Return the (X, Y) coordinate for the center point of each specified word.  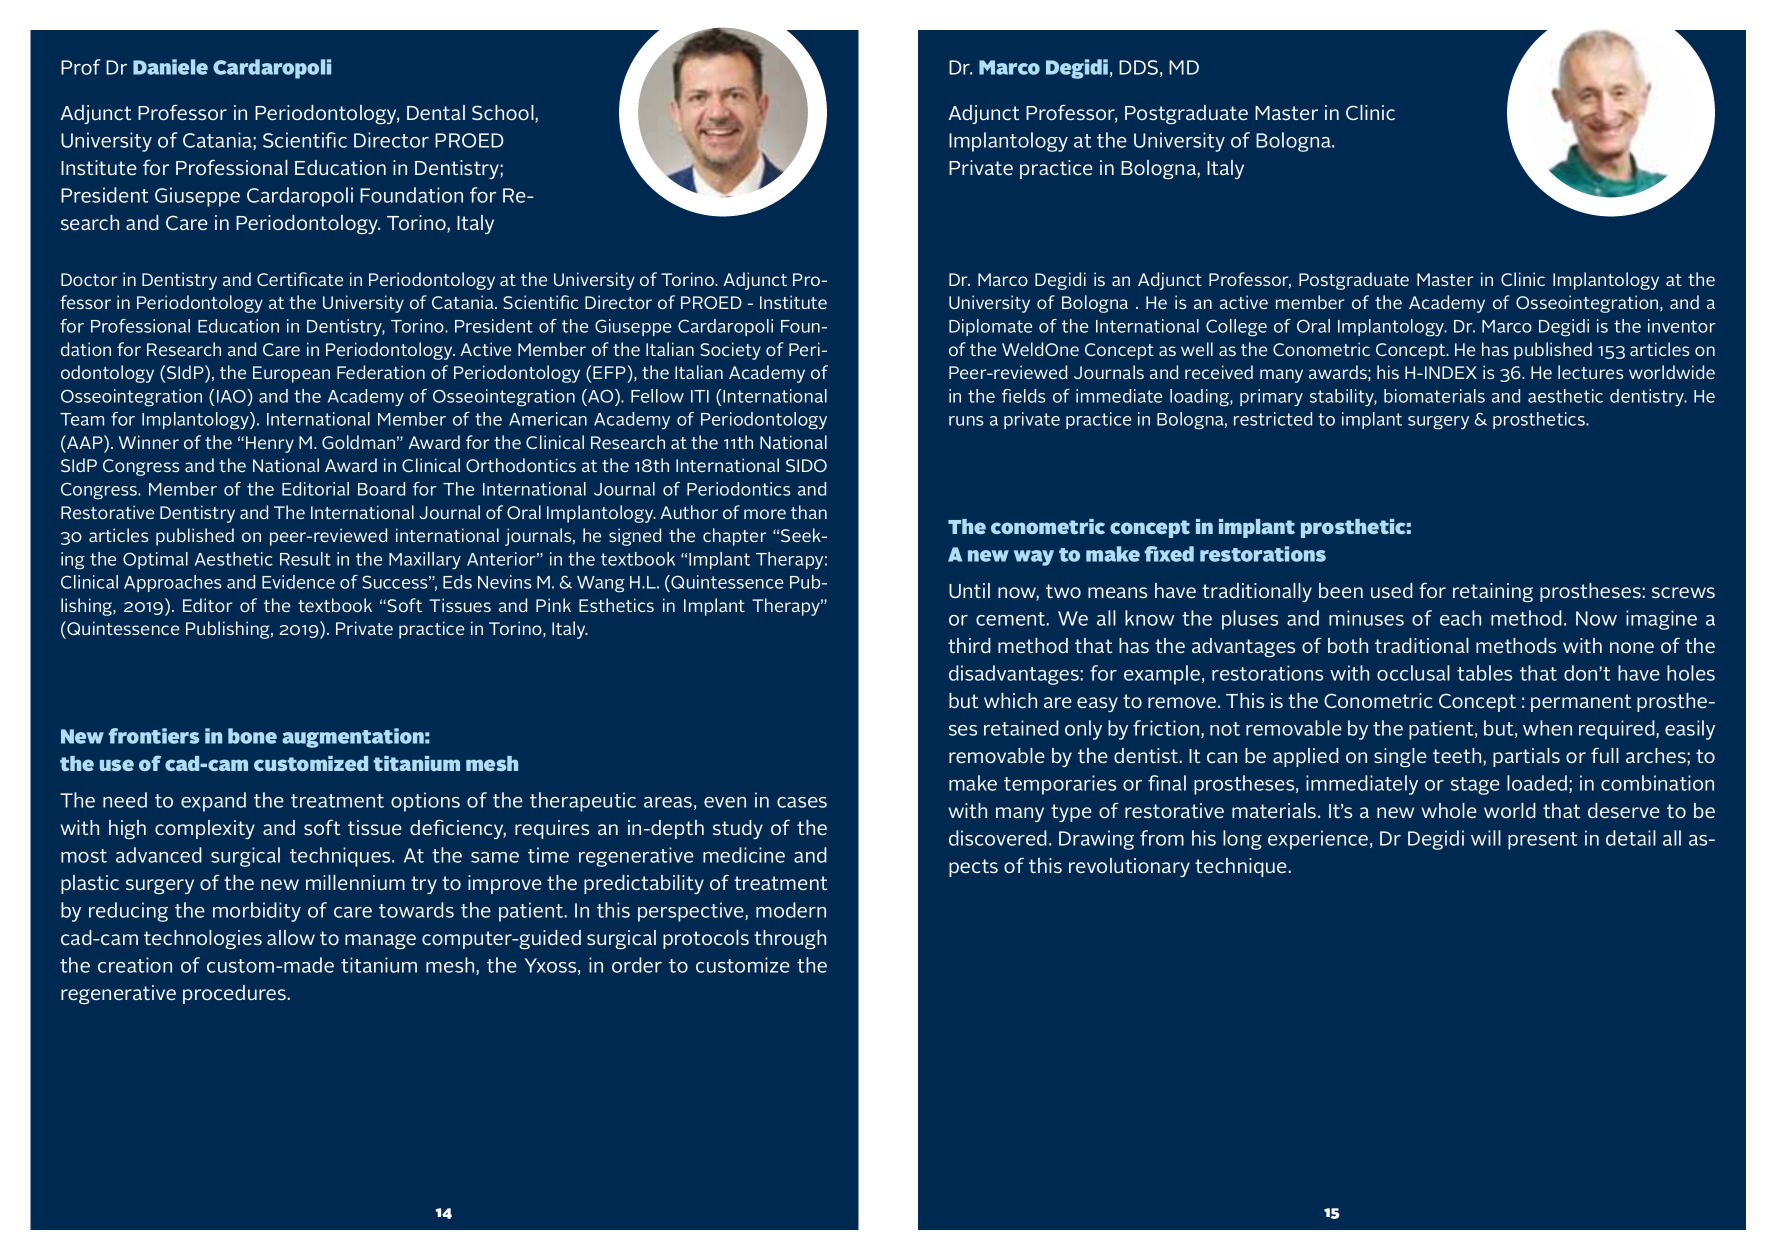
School (504, 114)
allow (291, 937)
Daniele (170, 67)
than (809, 512)
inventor (1682, 326)
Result (305, 559)
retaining (1493, 592)
